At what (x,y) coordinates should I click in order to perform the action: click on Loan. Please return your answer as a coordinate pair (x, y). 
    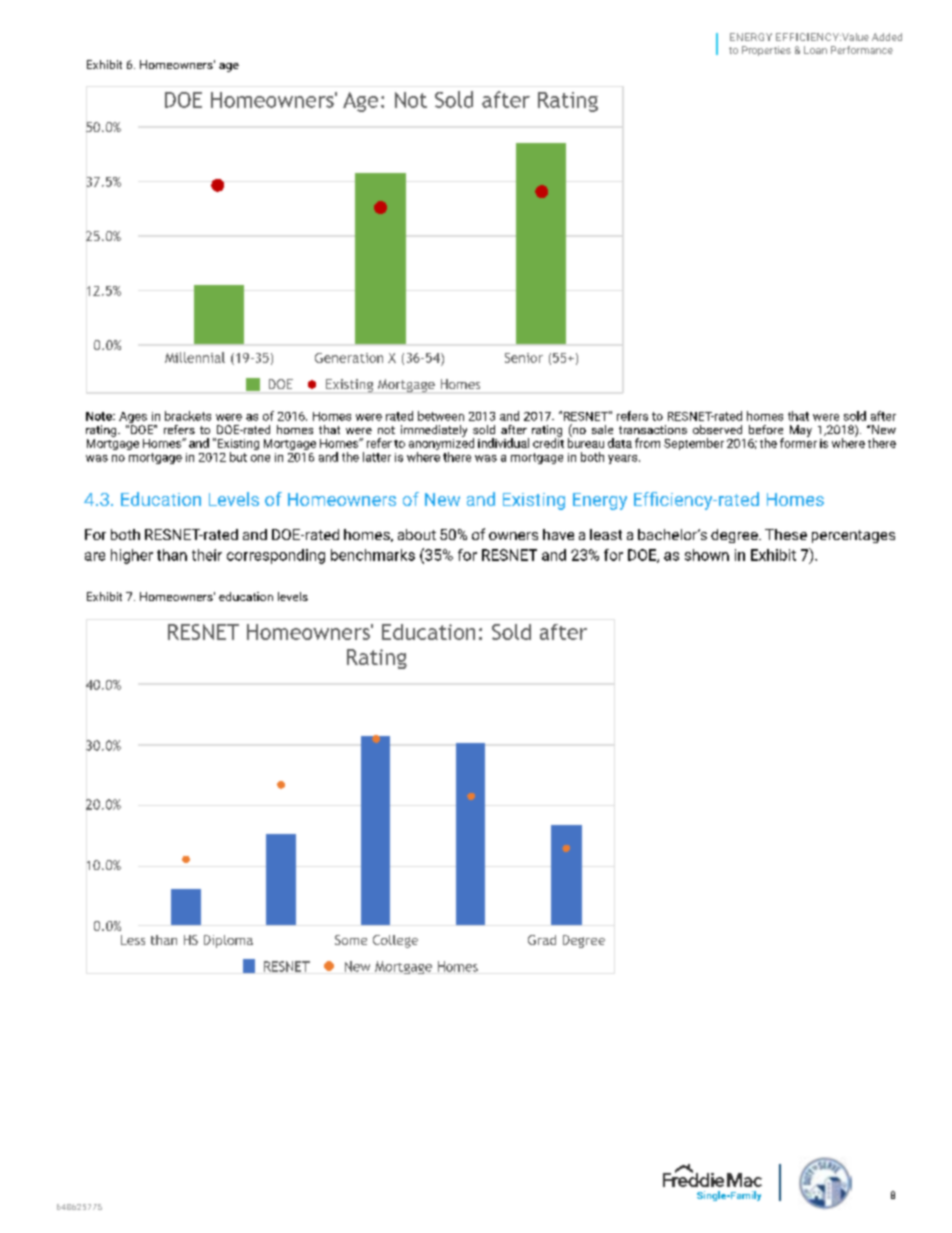
    Looking at the image, I should click on (815, 50).
